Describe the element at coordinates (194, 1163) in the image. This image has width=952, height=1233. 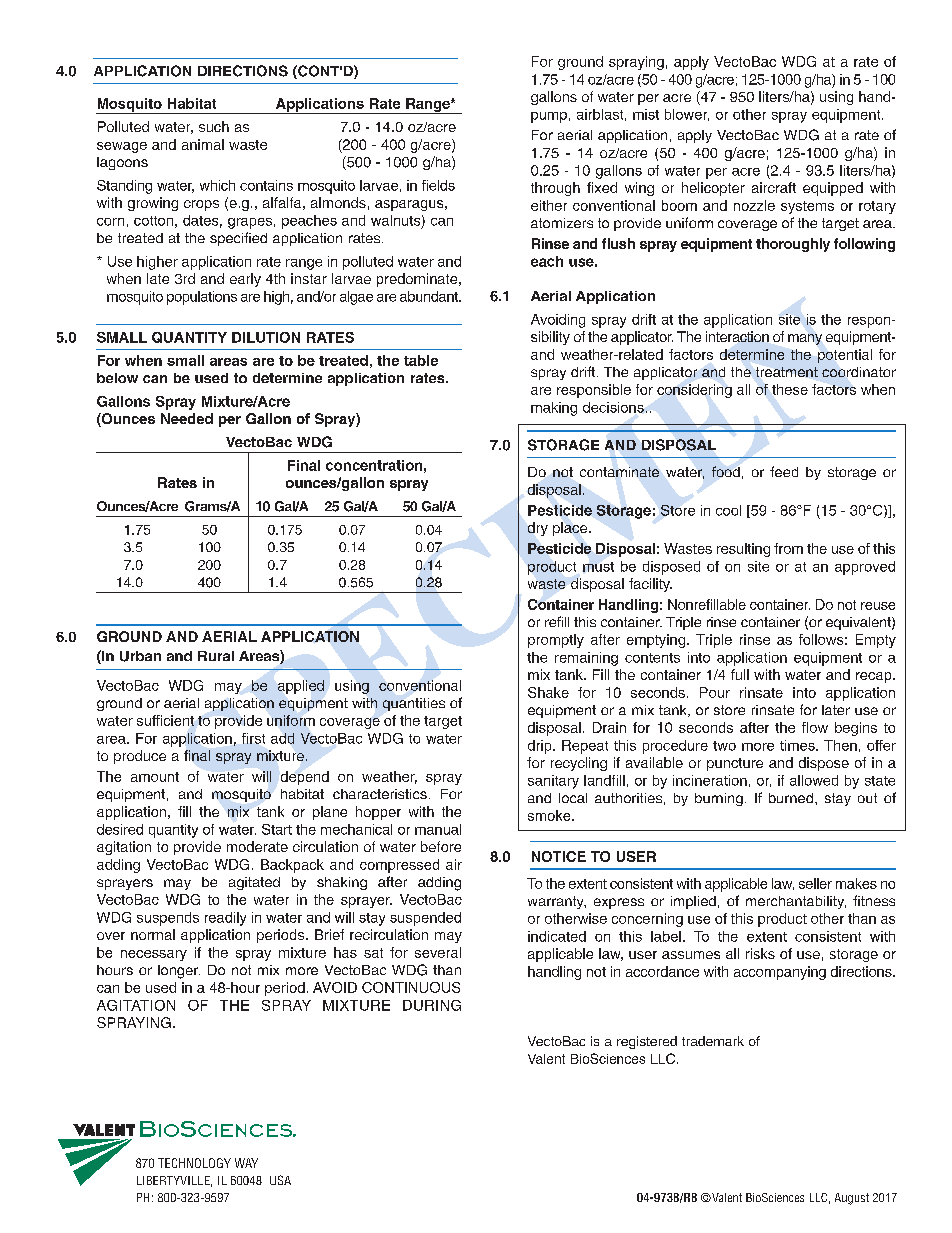
I see `TECHNOLOGY` at that location.
